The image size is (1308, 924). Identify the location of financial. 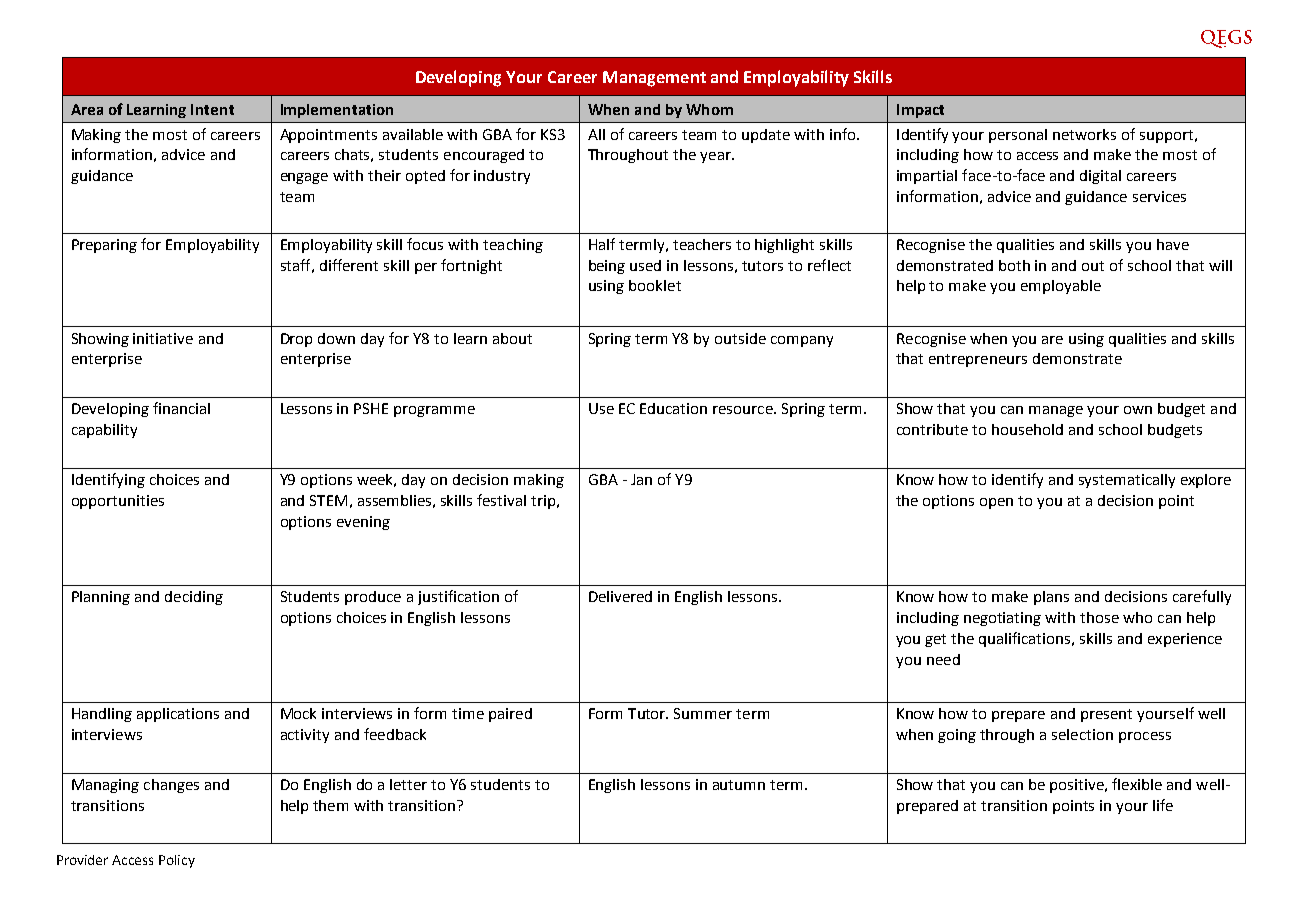
(181, 408).
